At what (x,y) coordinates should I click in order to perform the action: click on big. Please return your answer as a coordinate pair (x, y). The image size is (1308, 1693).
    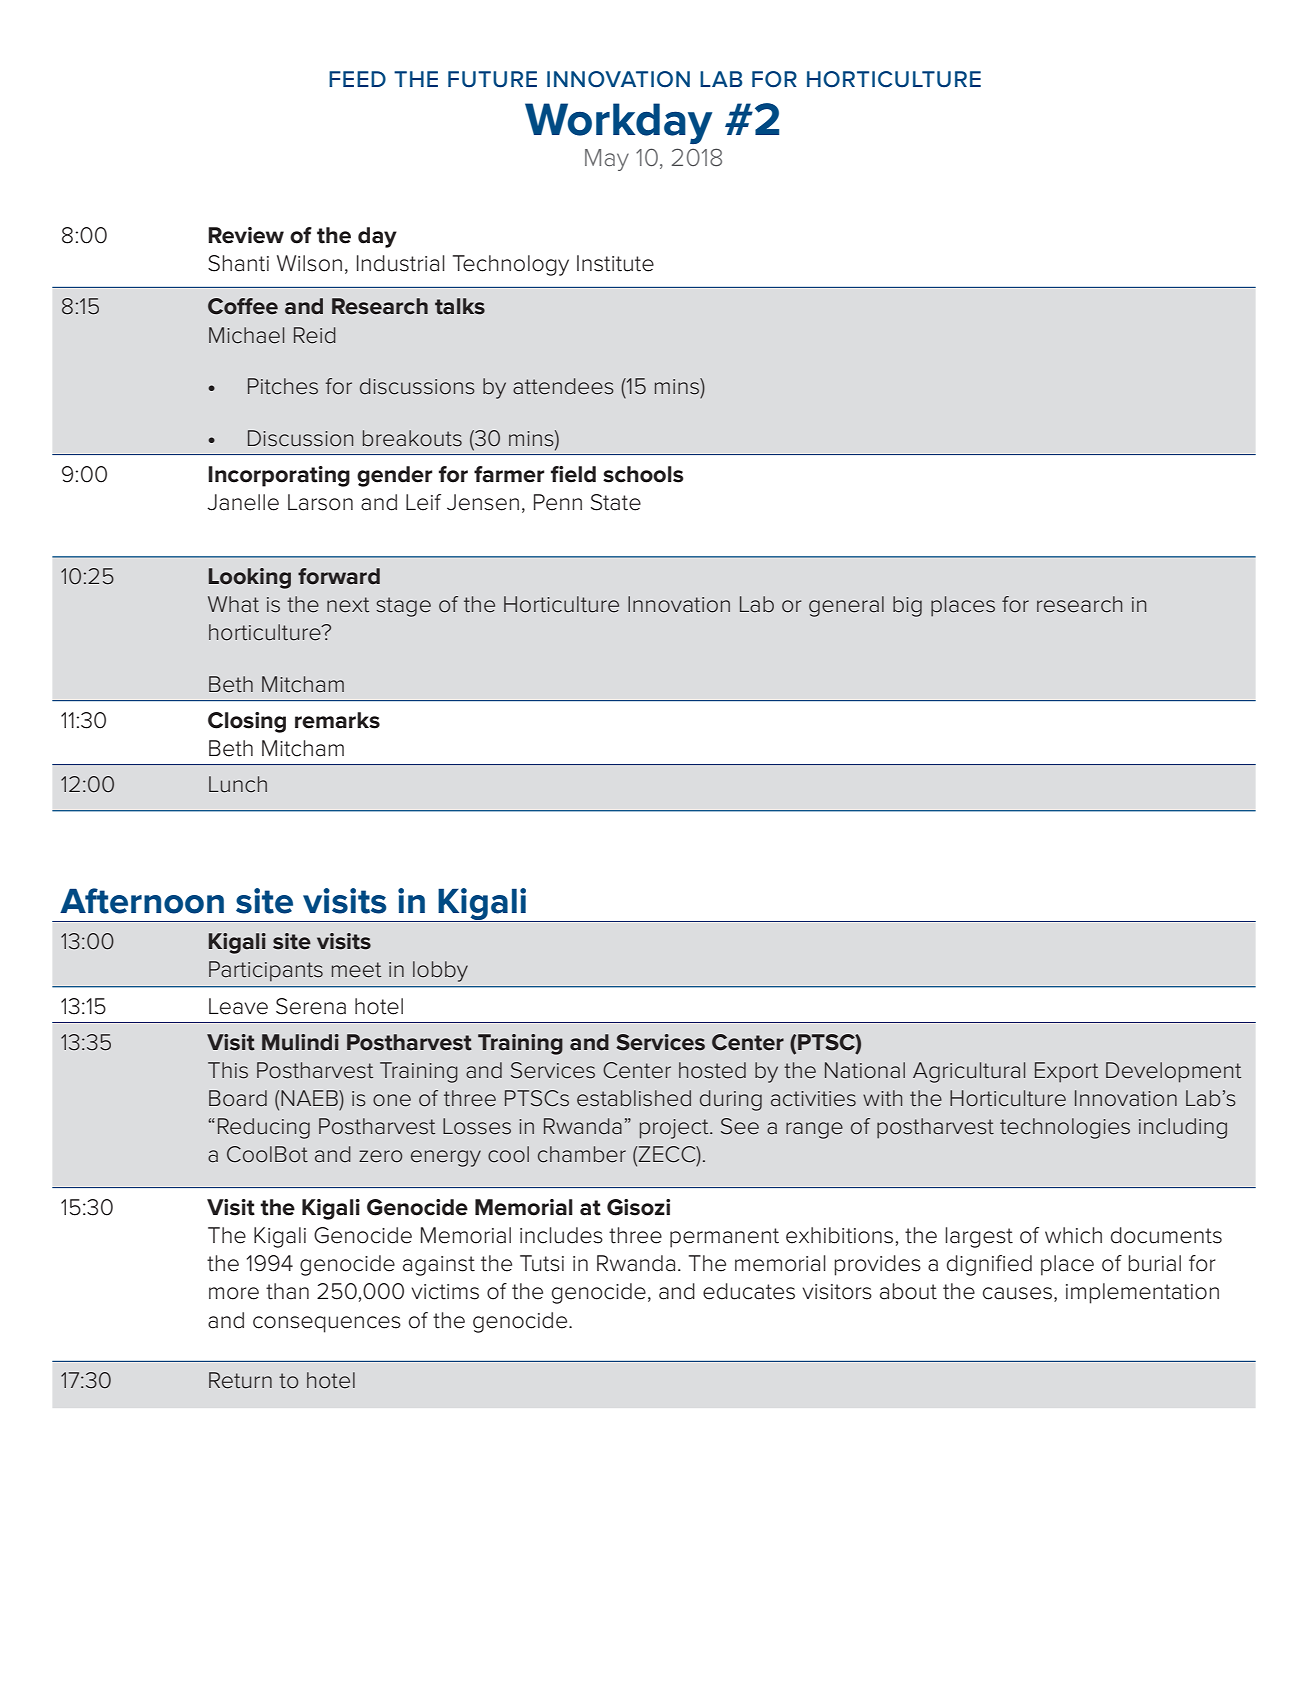
    Looking at the image, I should click on (907, 606).
